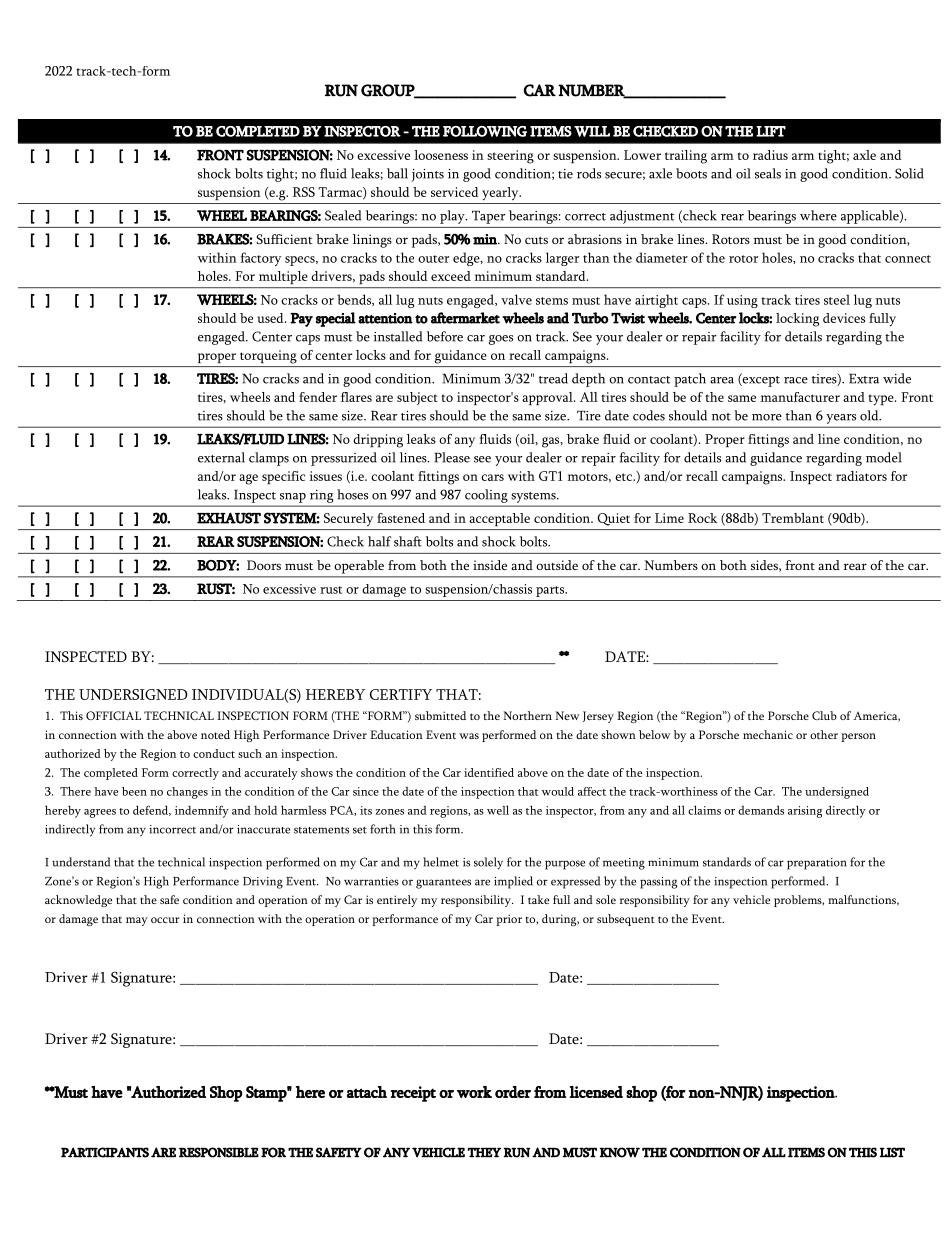  Describe the element at coordinates (485, 131) in the screenshot. I see `FOLLOWING` at that location.
